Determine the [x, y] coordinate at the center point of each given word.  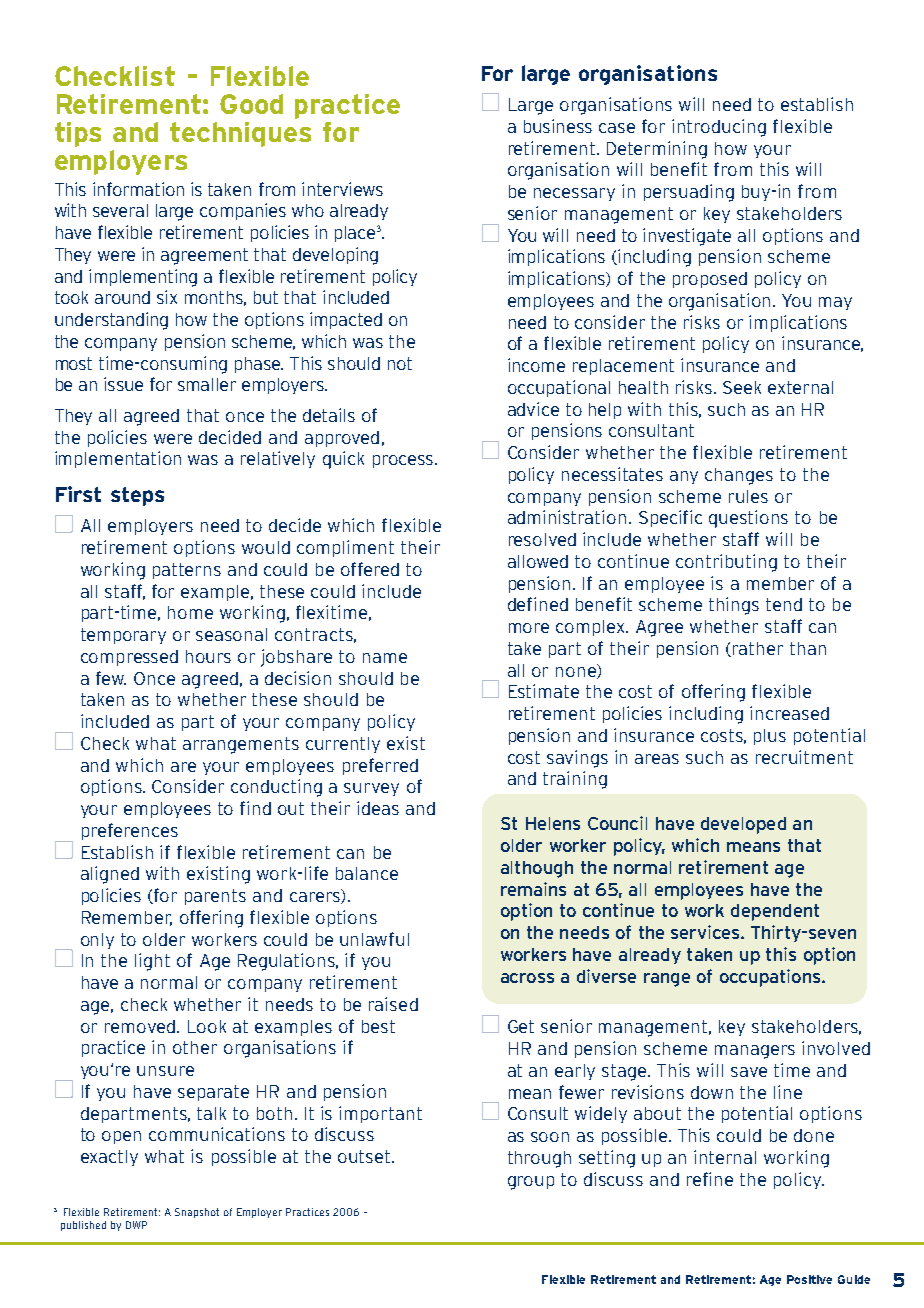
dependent [775, 912]
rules [748, 496]
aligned [110, 875]
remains [533, 889]
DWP [136, 1225]
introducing [719, 128]
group [531, 1183]
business [558, 126]
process [403, 461]
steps [137, 496]
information [138, 189]
